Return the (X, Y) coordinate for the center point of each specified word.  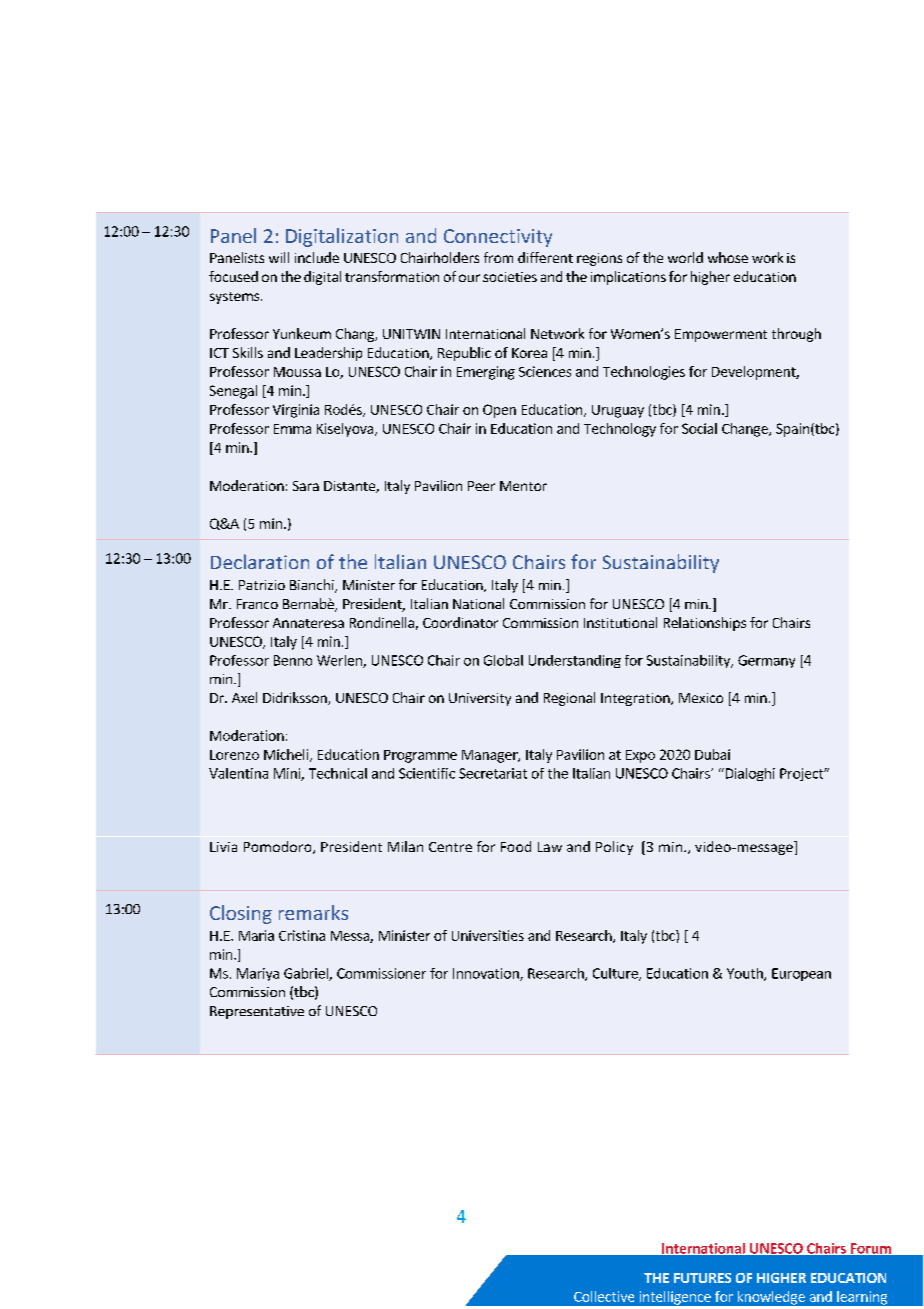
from (498, 257)
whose (728, 257)
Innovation (487, 974)
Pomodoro (279, 847)
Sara (306, 486)
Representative (257, 1012)
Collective (604, 1296)
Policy (614, 848)
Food (516, 846)
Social (699, 428)
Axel (244, 697)
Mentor (523, 486)
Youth (746, 974)
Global (503, 660)
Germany (766, 661)
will (279, 257)
